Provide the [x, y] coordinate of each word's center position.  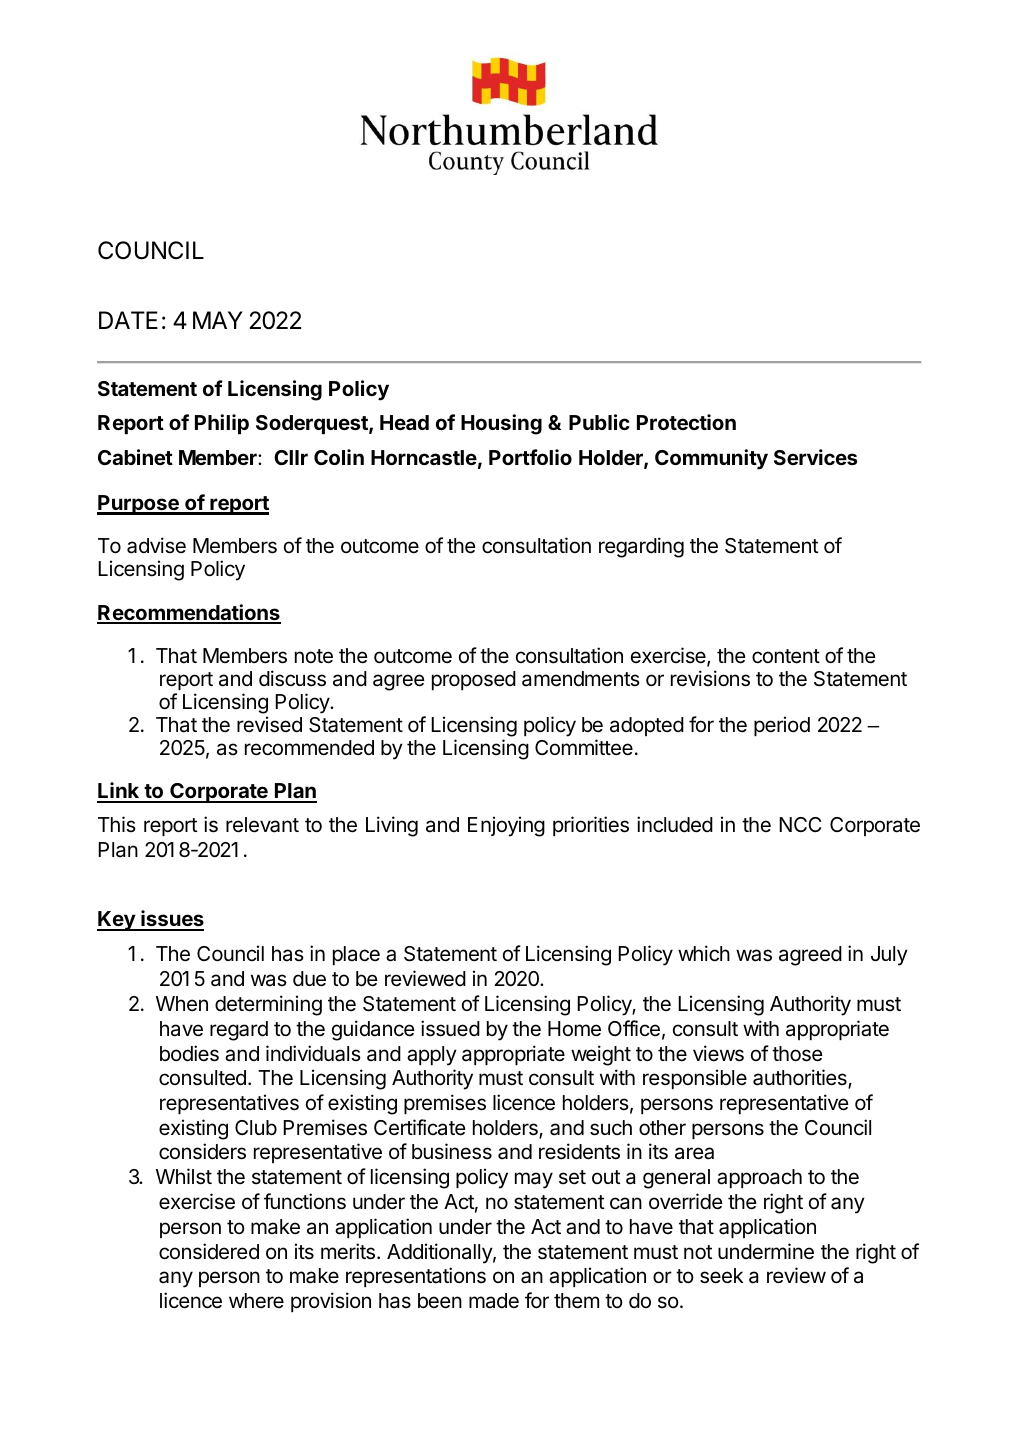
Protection [686, 422]
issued [450, 1028]
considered [209, 1251]
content [786, 656]
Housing [501, 424]
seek [721, 1276]
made [494, 1301]
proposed [474, 680]
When [182, 1004]
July [889, 956]
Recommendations [189, 613]
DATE [128, 320]
